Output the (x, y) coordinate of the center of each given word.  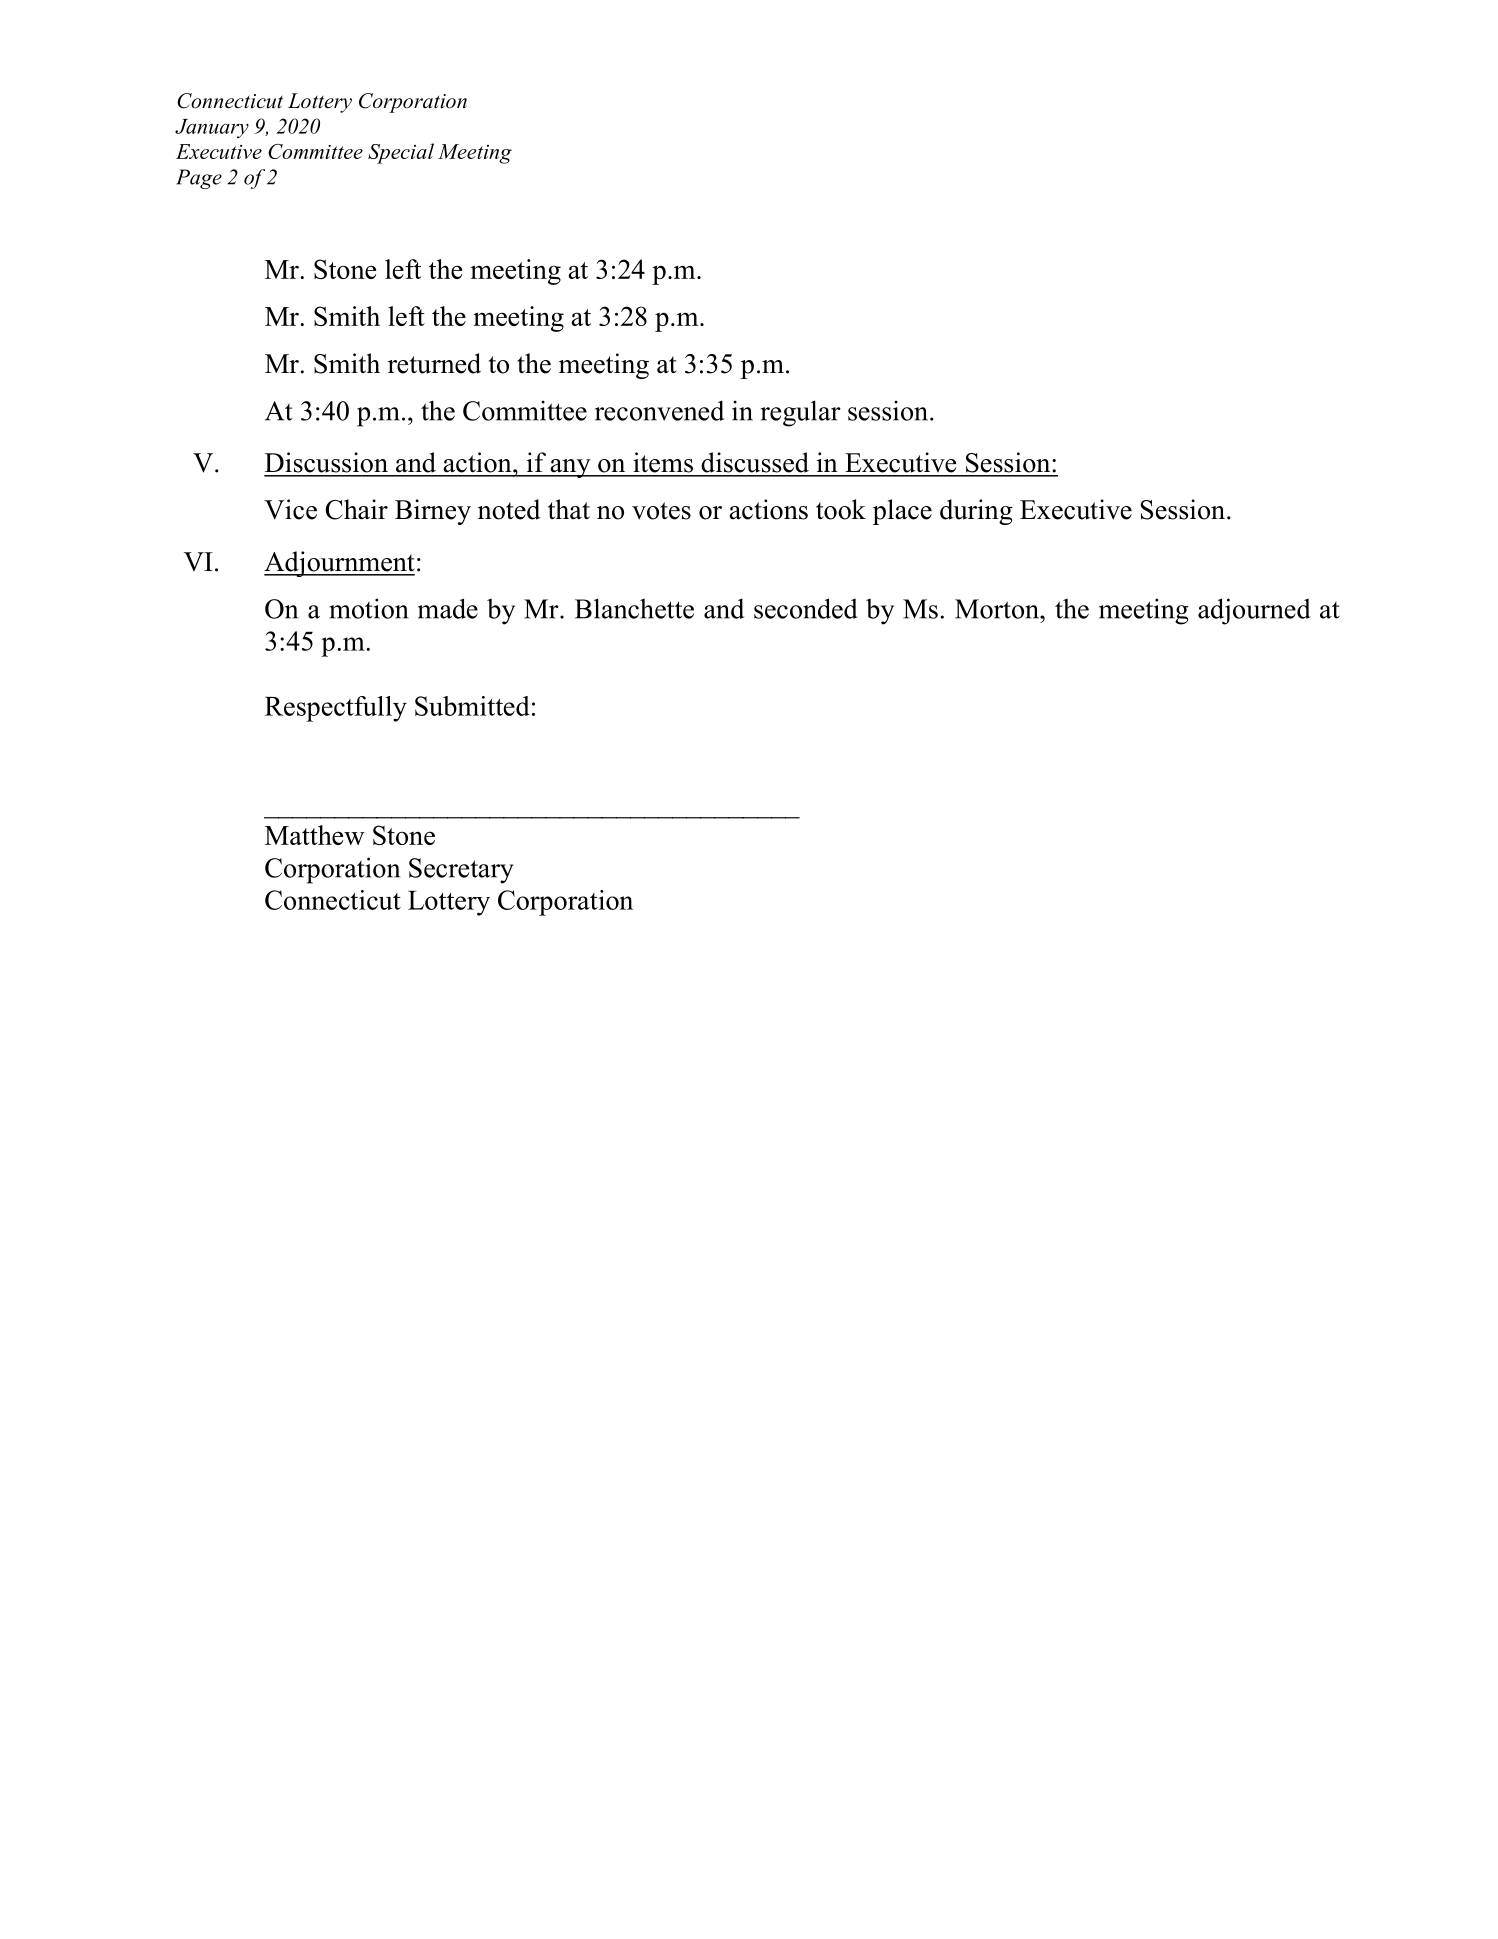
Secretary (461, 871)
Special (401, 153)
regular (801, 413)
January (212, 128)
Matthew (315, 835)
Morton (998, 609)
